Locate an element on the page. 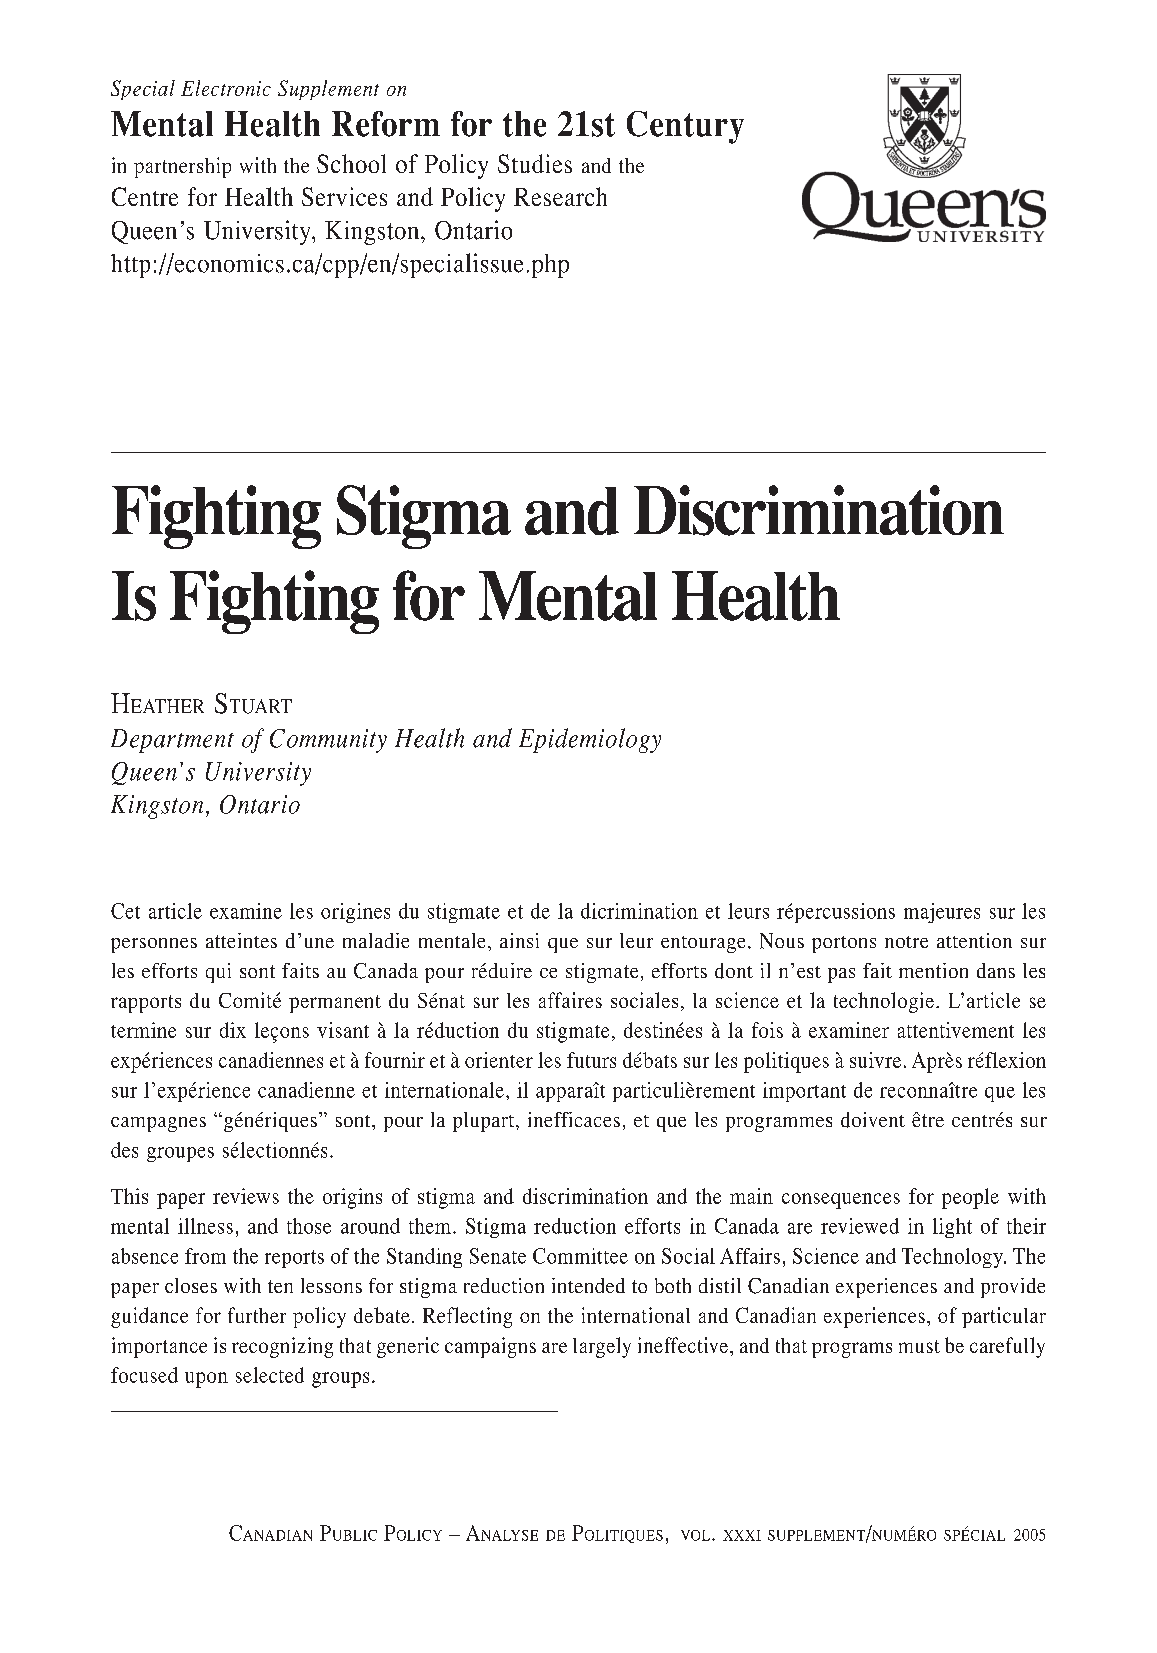 This image has height=1653, width=1157. Research is located at coordinates (560, 196).
